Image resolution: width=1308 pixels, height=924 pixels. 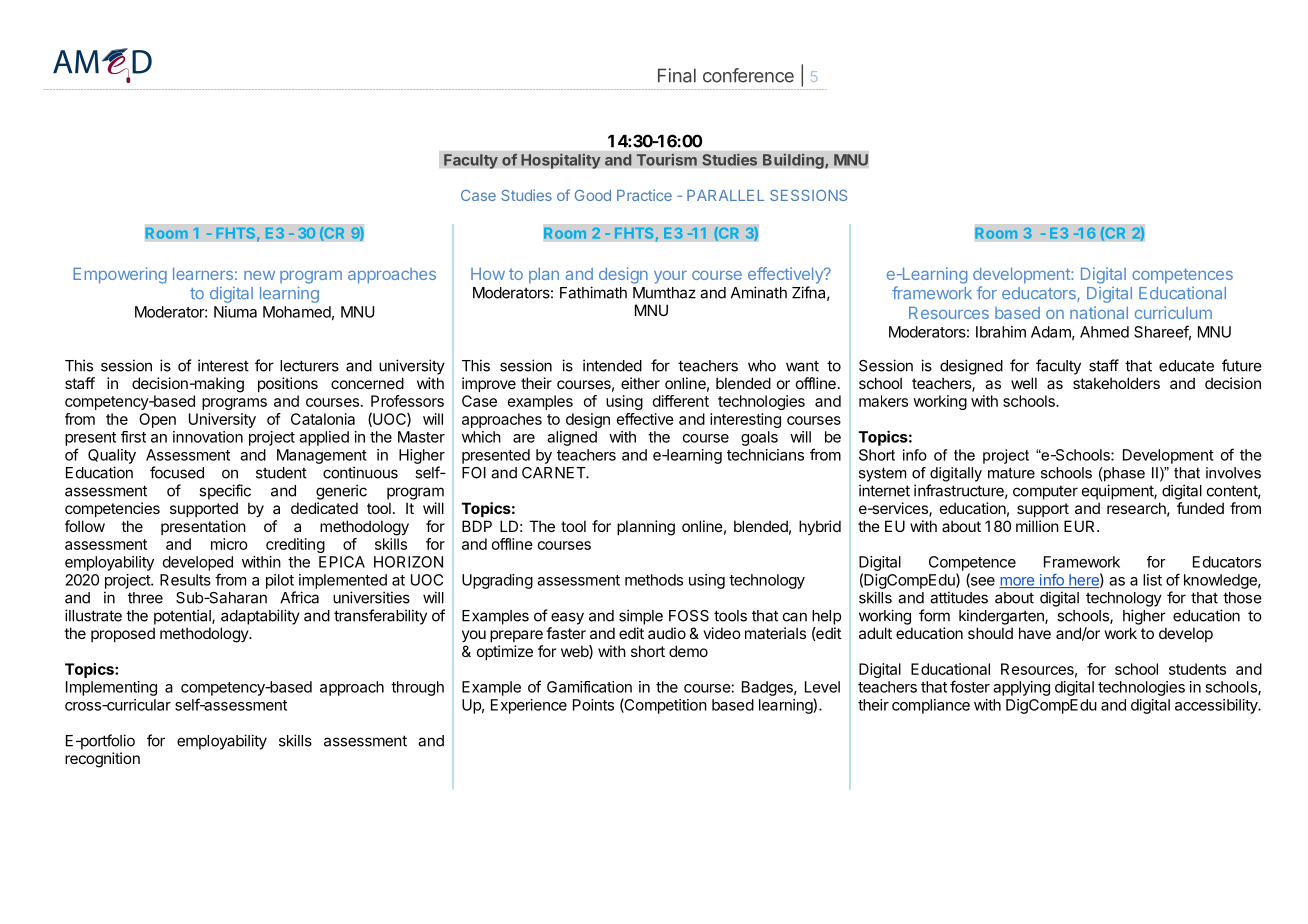 What do you see at coordinates (1116, 383) in the screenshot?
I see `stakeholders` at bounding box center [1116, 383].
